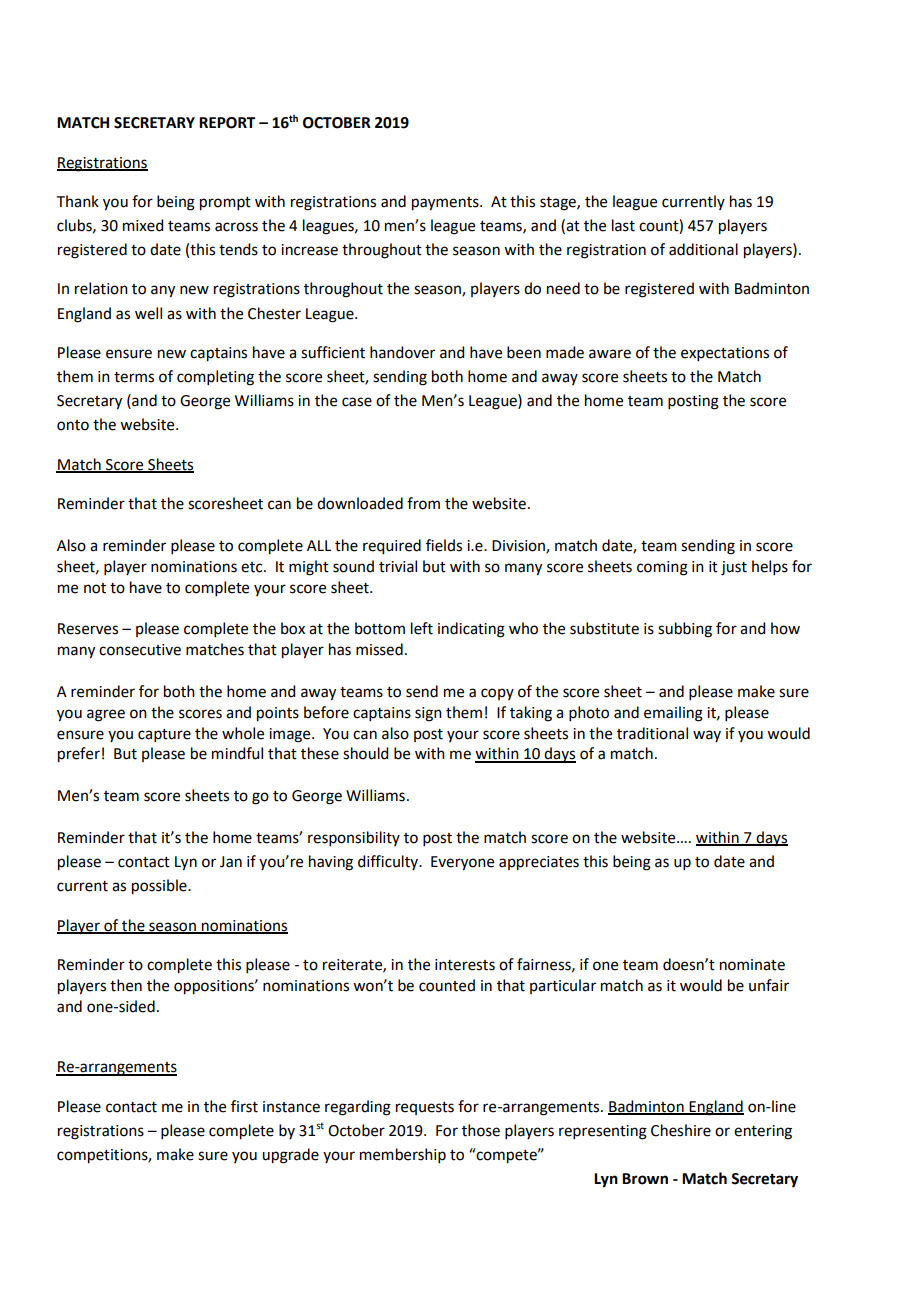  What do you see at coordinates (734, 568) in the document?
I see `just` at bounding box center [734, 568].
